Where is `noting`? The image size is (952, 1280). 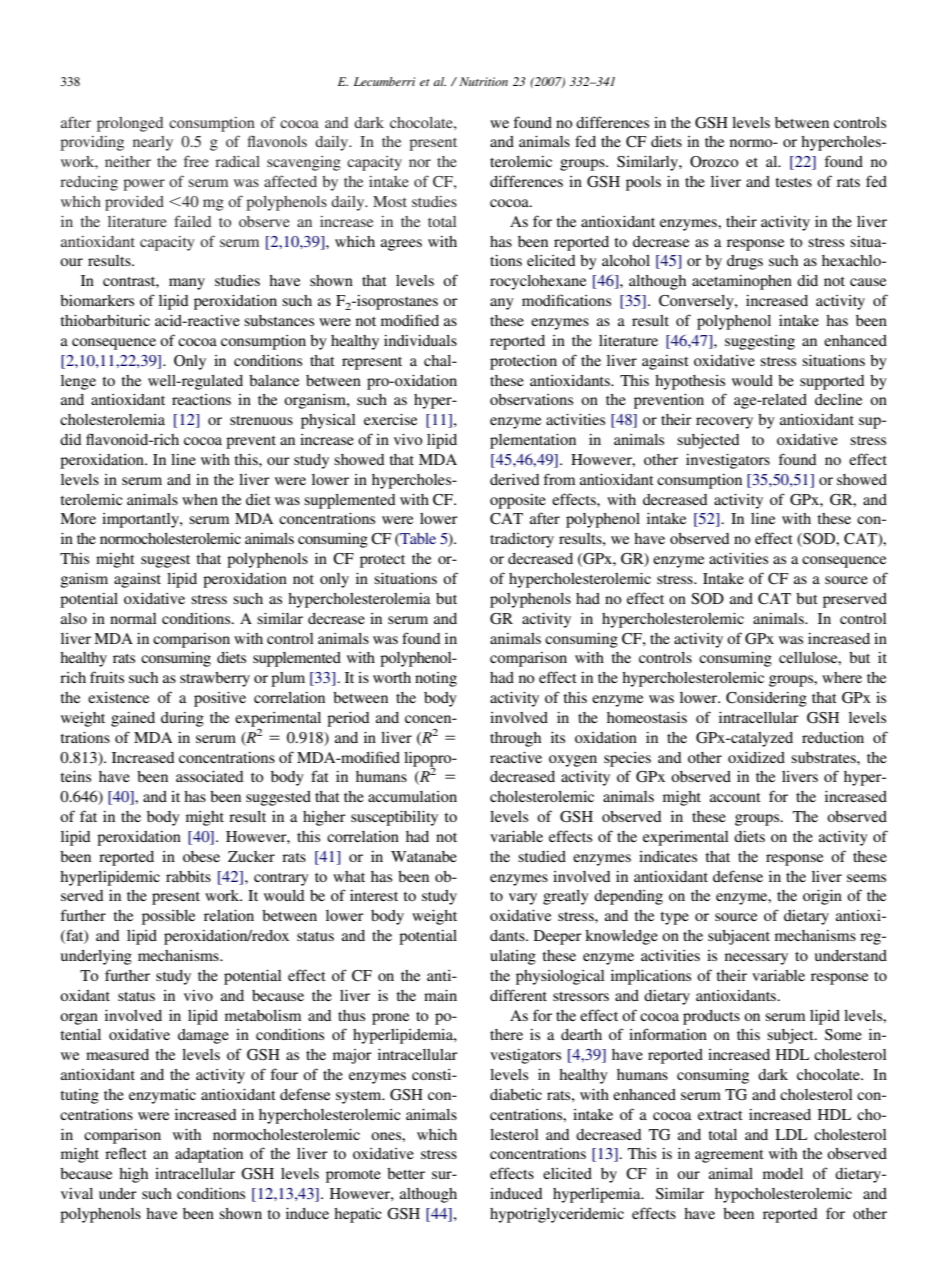
noting is located at coordinates (436, 679).
